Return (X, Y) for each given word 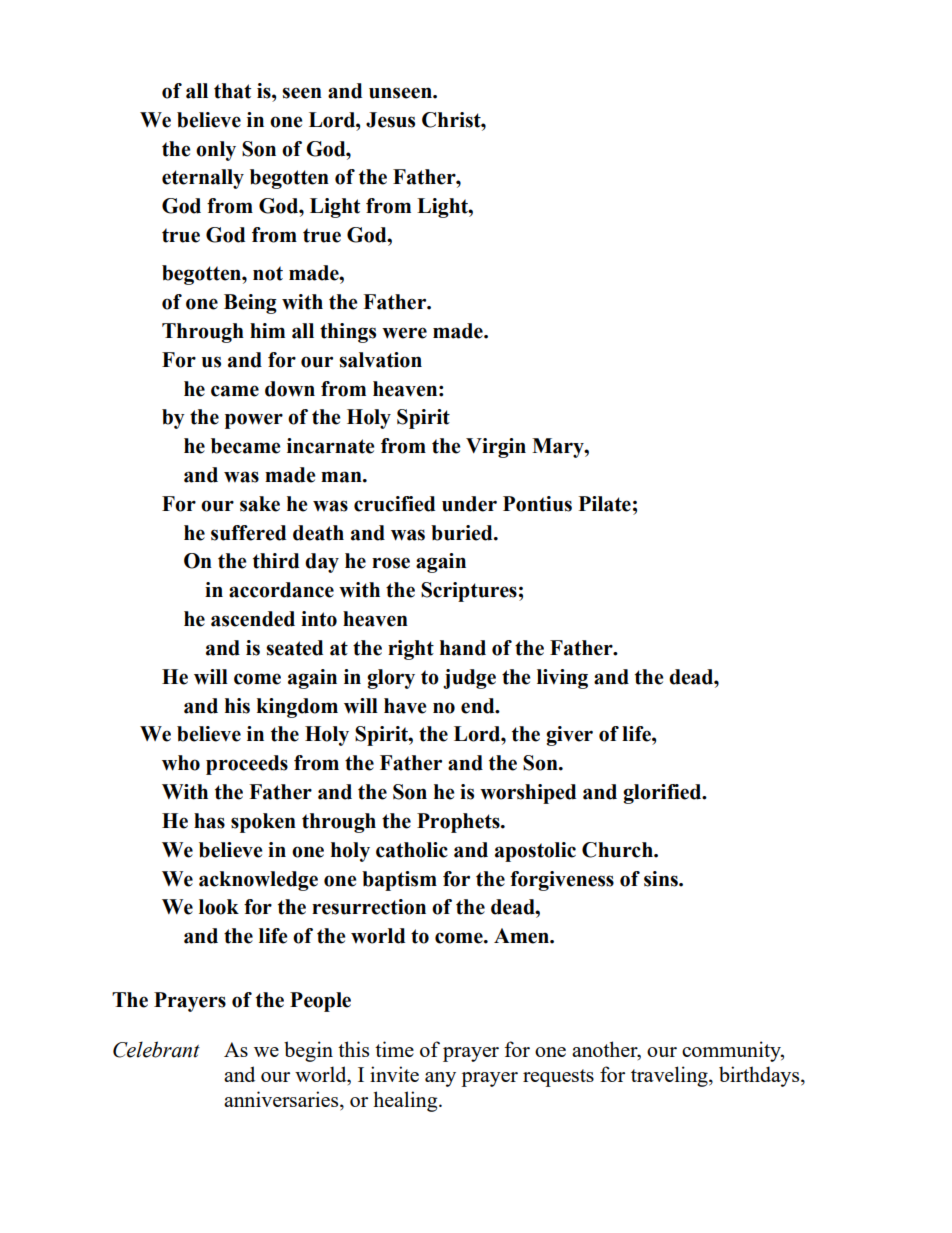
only (216, 151)
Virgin (496, 448)
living (562, 679)
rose (391, 563)
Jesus (390, 120)
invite (394, 1074)
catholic (412, 850)
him (267, 330)
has (209, 821)
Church (618, 850)
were (404, 333)
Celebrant (156, 1049)
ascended (253, 619)
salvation (380, 360)
